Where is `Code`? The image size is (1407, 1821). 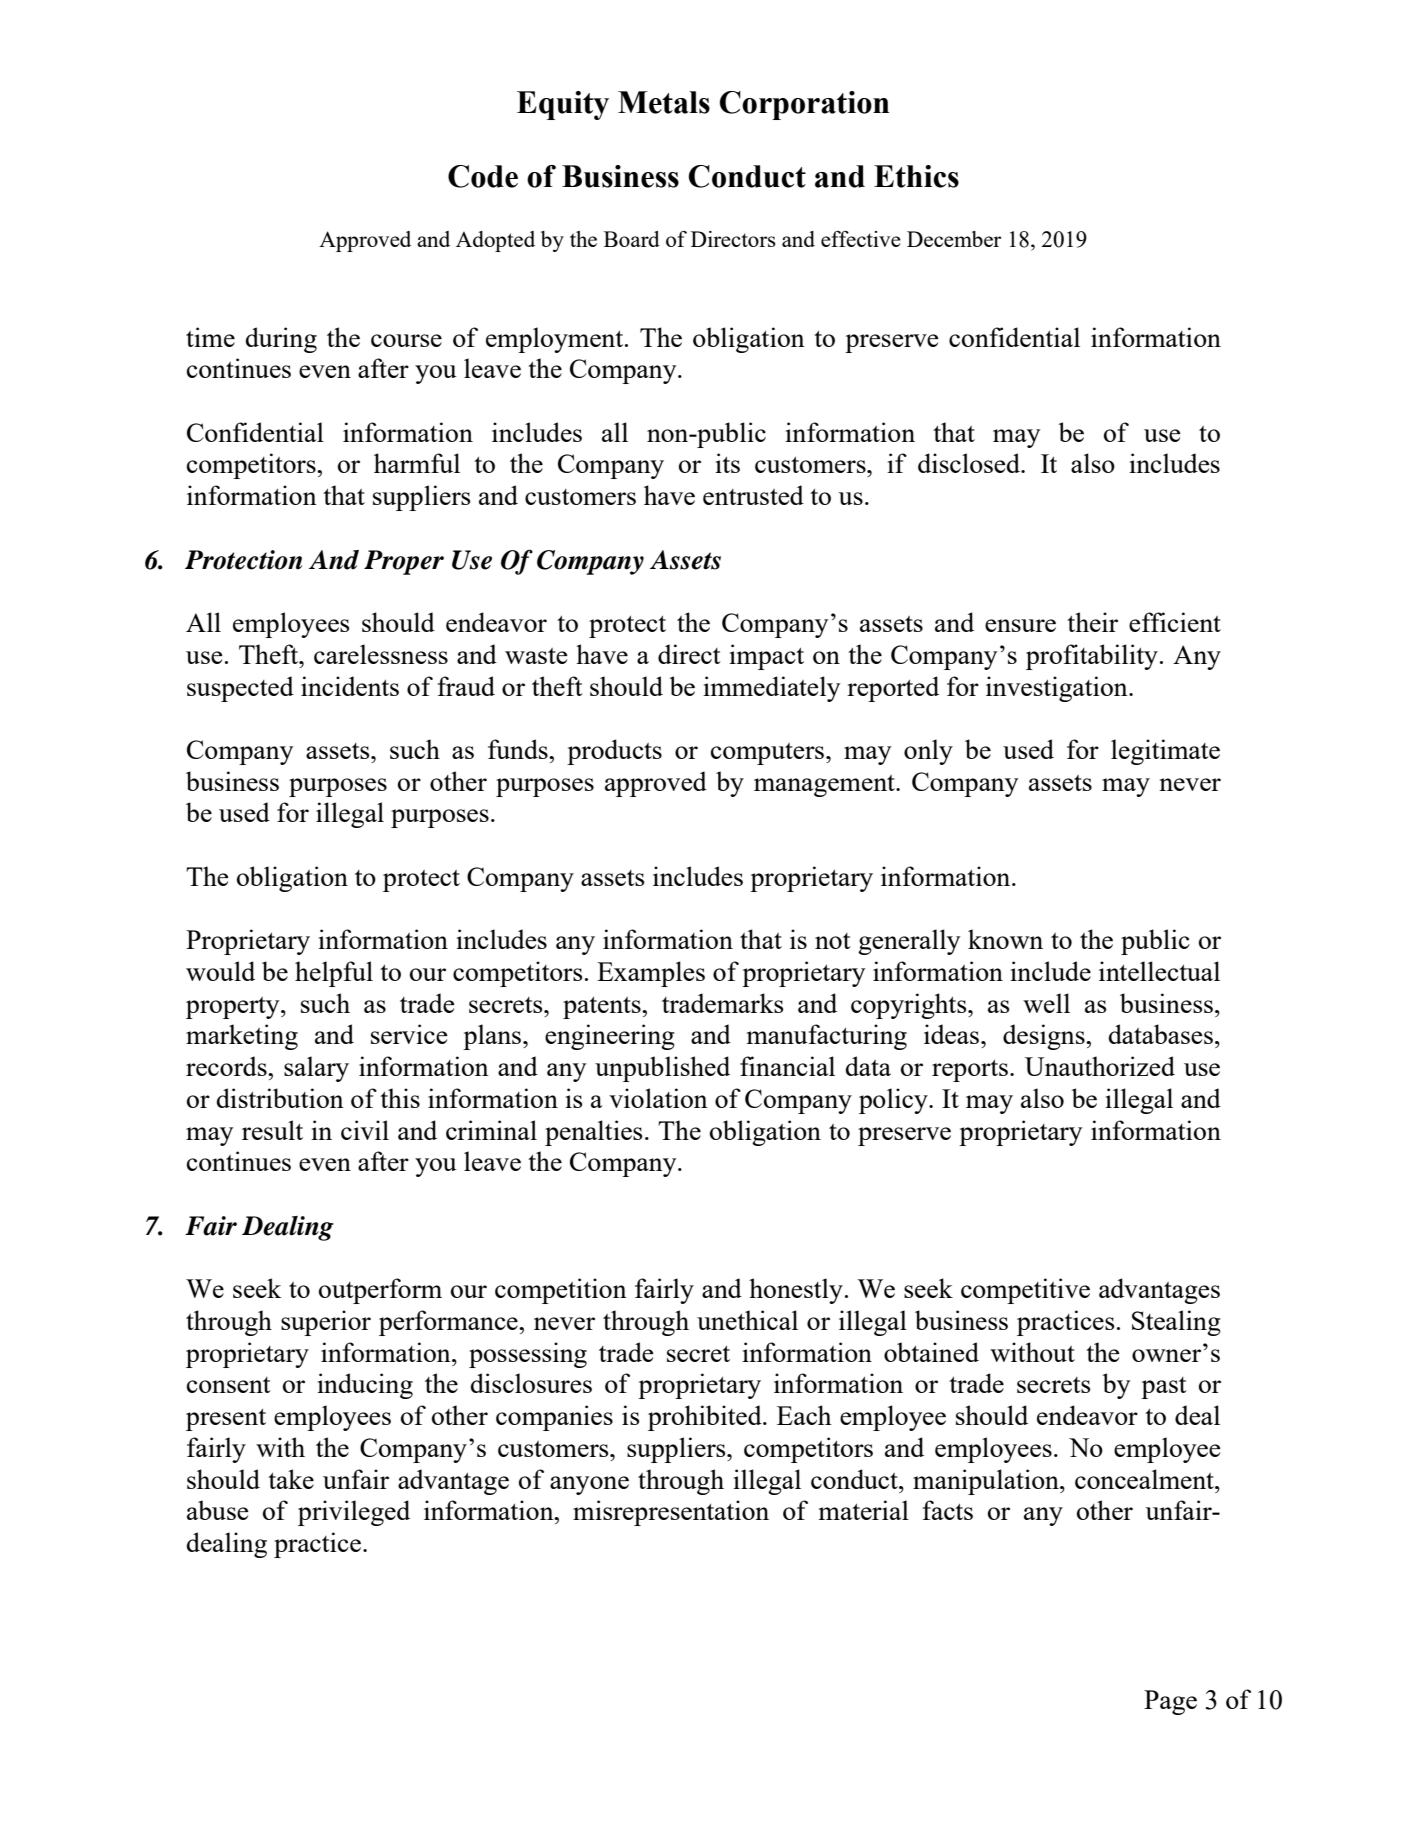
Code is located at coordinates (483, 176).
